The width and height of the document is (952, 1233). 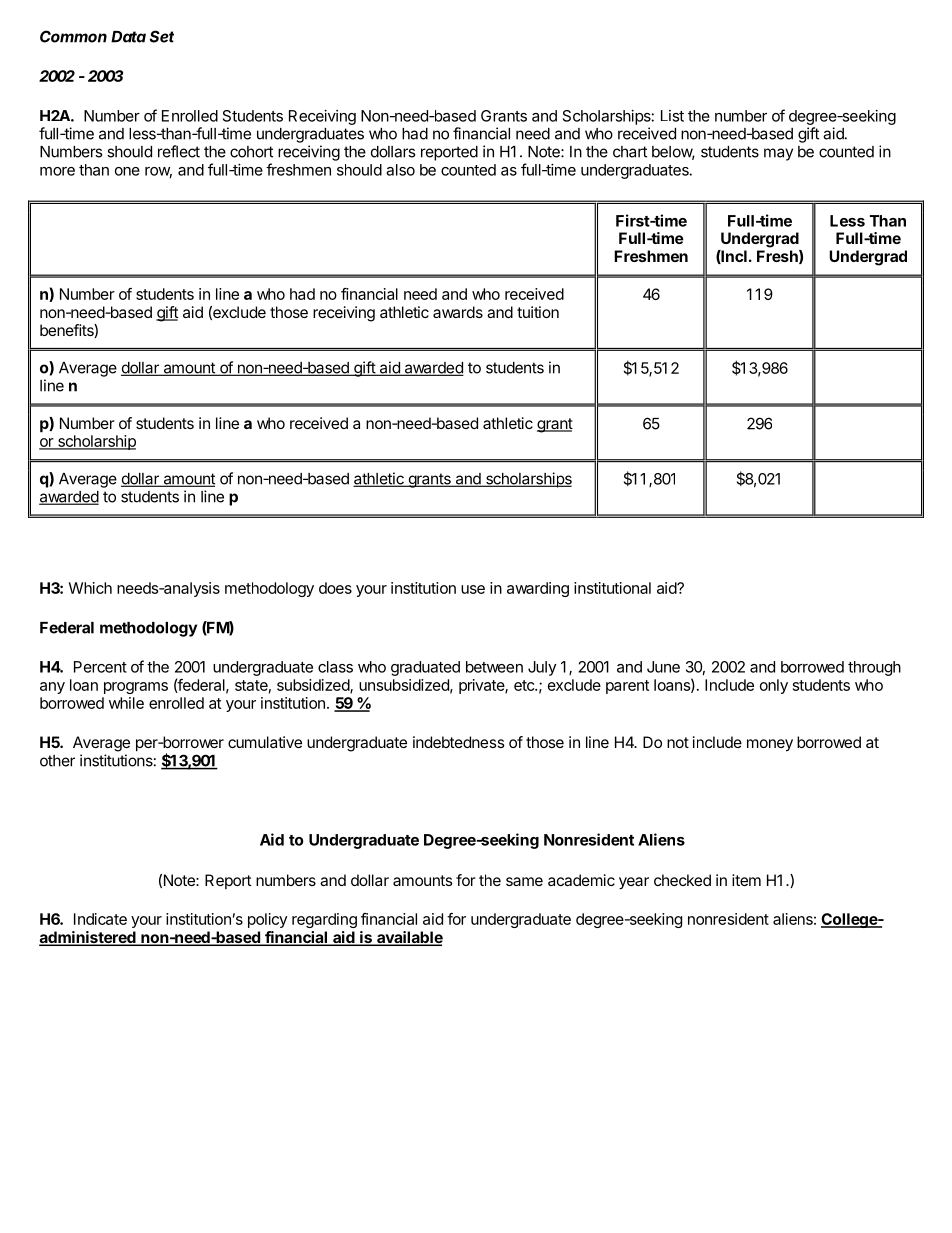 I want to click on use, so click(x=473, y=589).
